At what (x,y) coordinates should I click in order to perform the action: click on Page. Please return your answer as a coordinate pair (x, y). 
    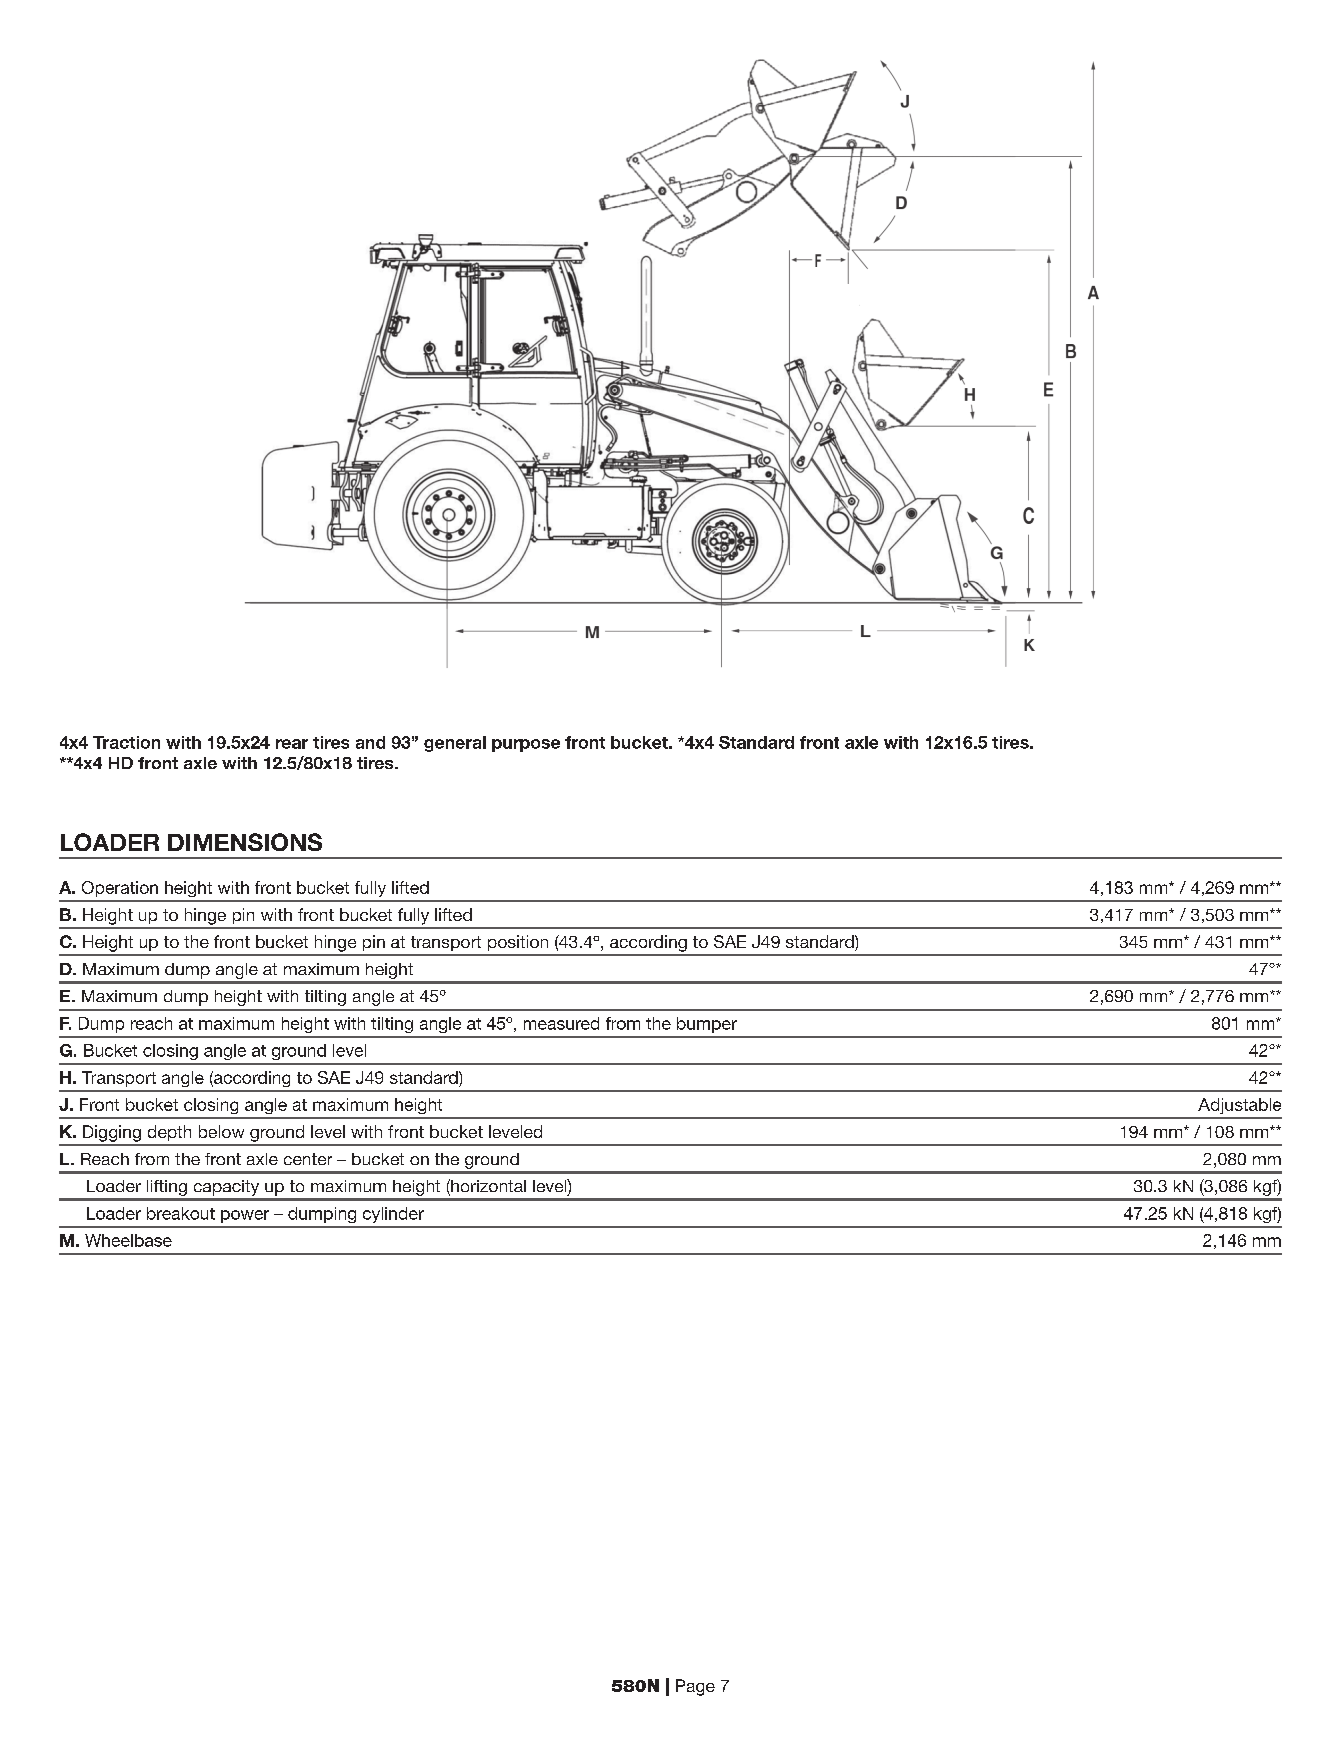
    Looking at the image, I should click on (695, 1687).
